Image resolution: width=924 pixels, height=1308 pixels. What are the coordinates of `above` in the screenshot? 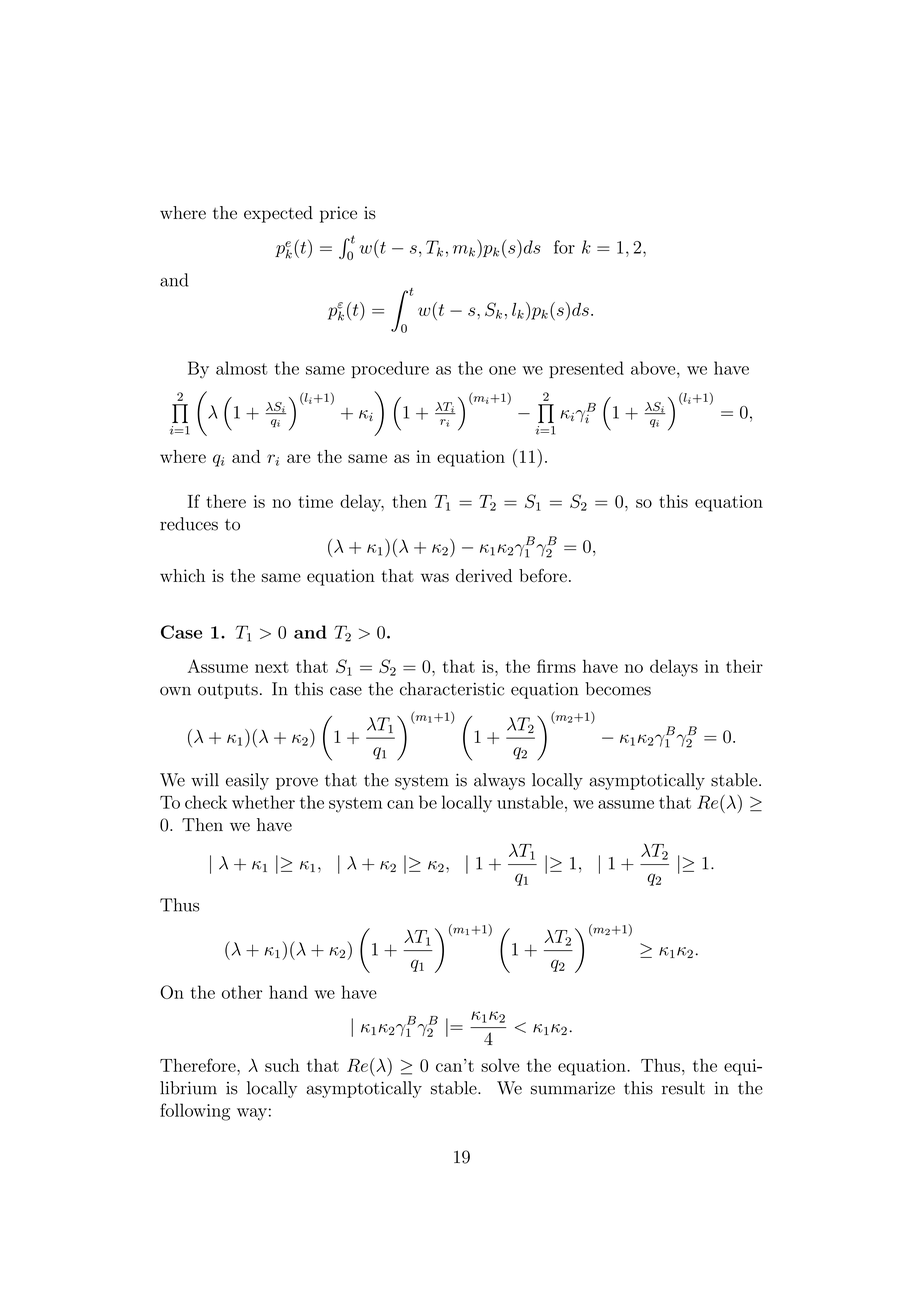 It's located at (654, 368).
